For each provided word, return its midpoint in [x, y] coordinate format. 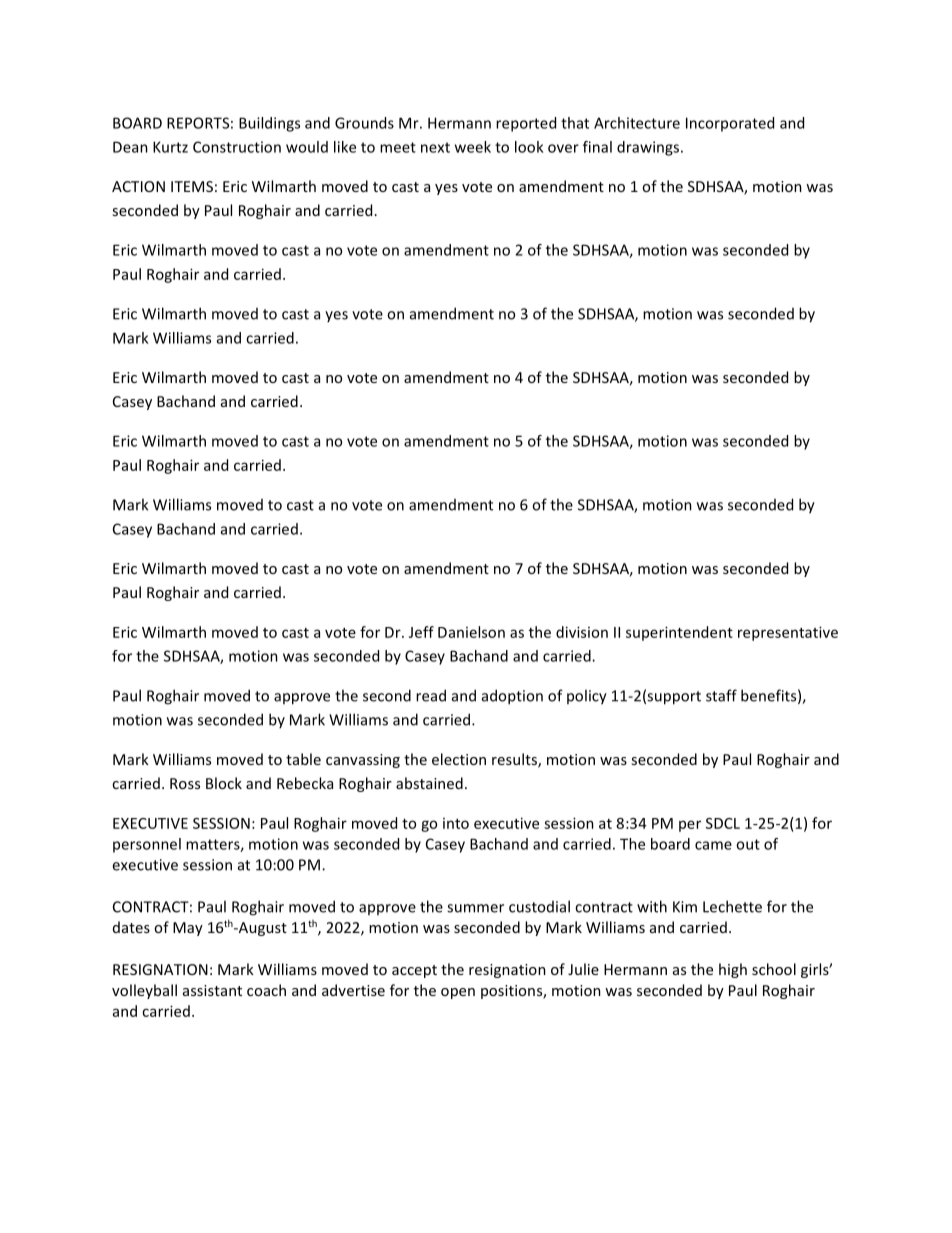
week [473, 147]
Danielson [471, 632]
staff [721, 695]
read [431, 695]
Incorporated [730, 124]
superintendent [679, 633]
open [458, 993]
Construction [237, 147]
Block [224, 783]
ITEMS [192, 186]
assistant [212, 990]
